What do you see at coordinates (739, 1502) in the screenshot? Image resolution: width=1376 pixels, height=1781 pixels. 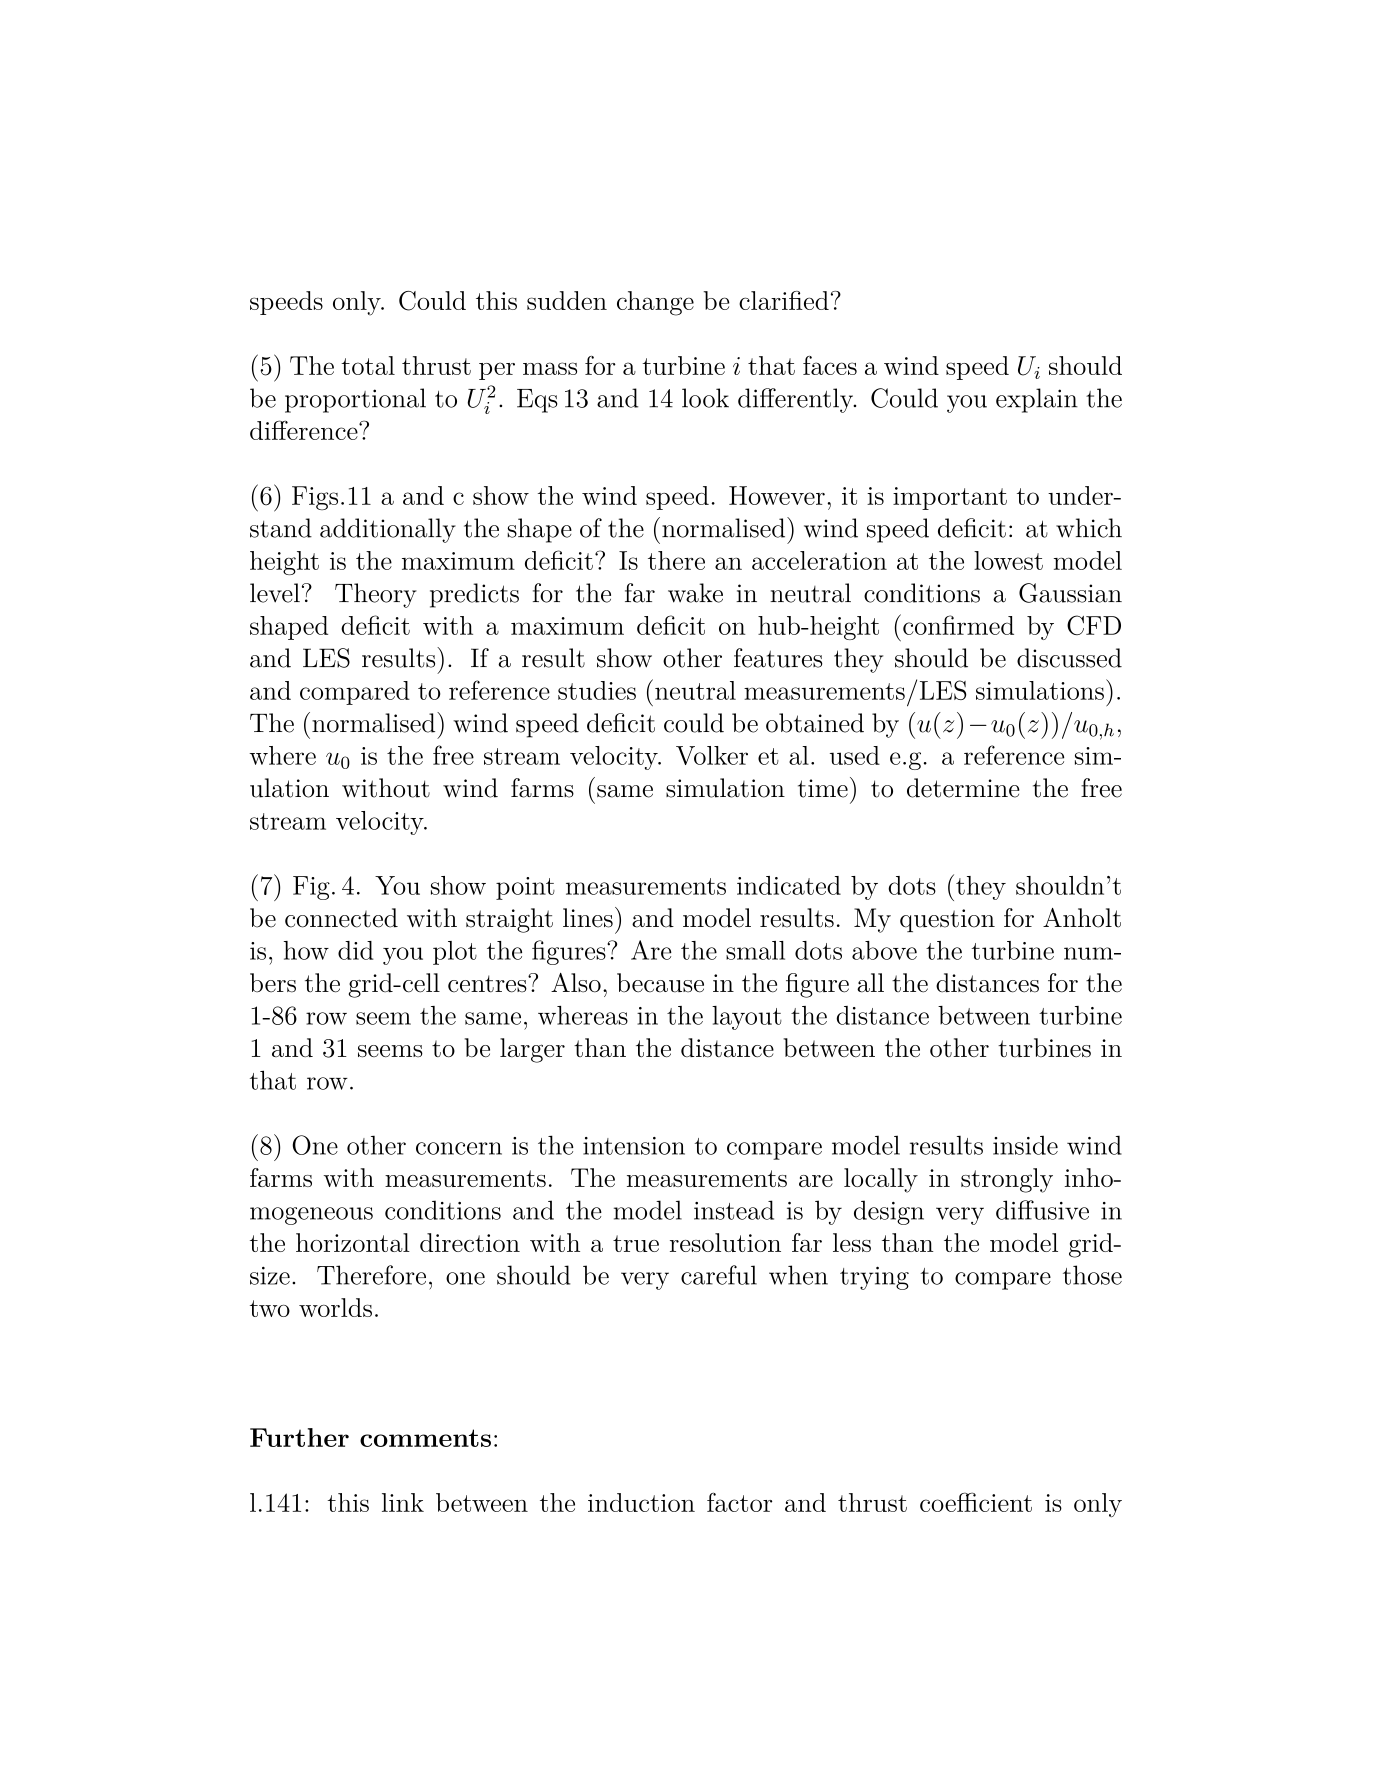 I see `factor` at bounding box center [739, 1502].
